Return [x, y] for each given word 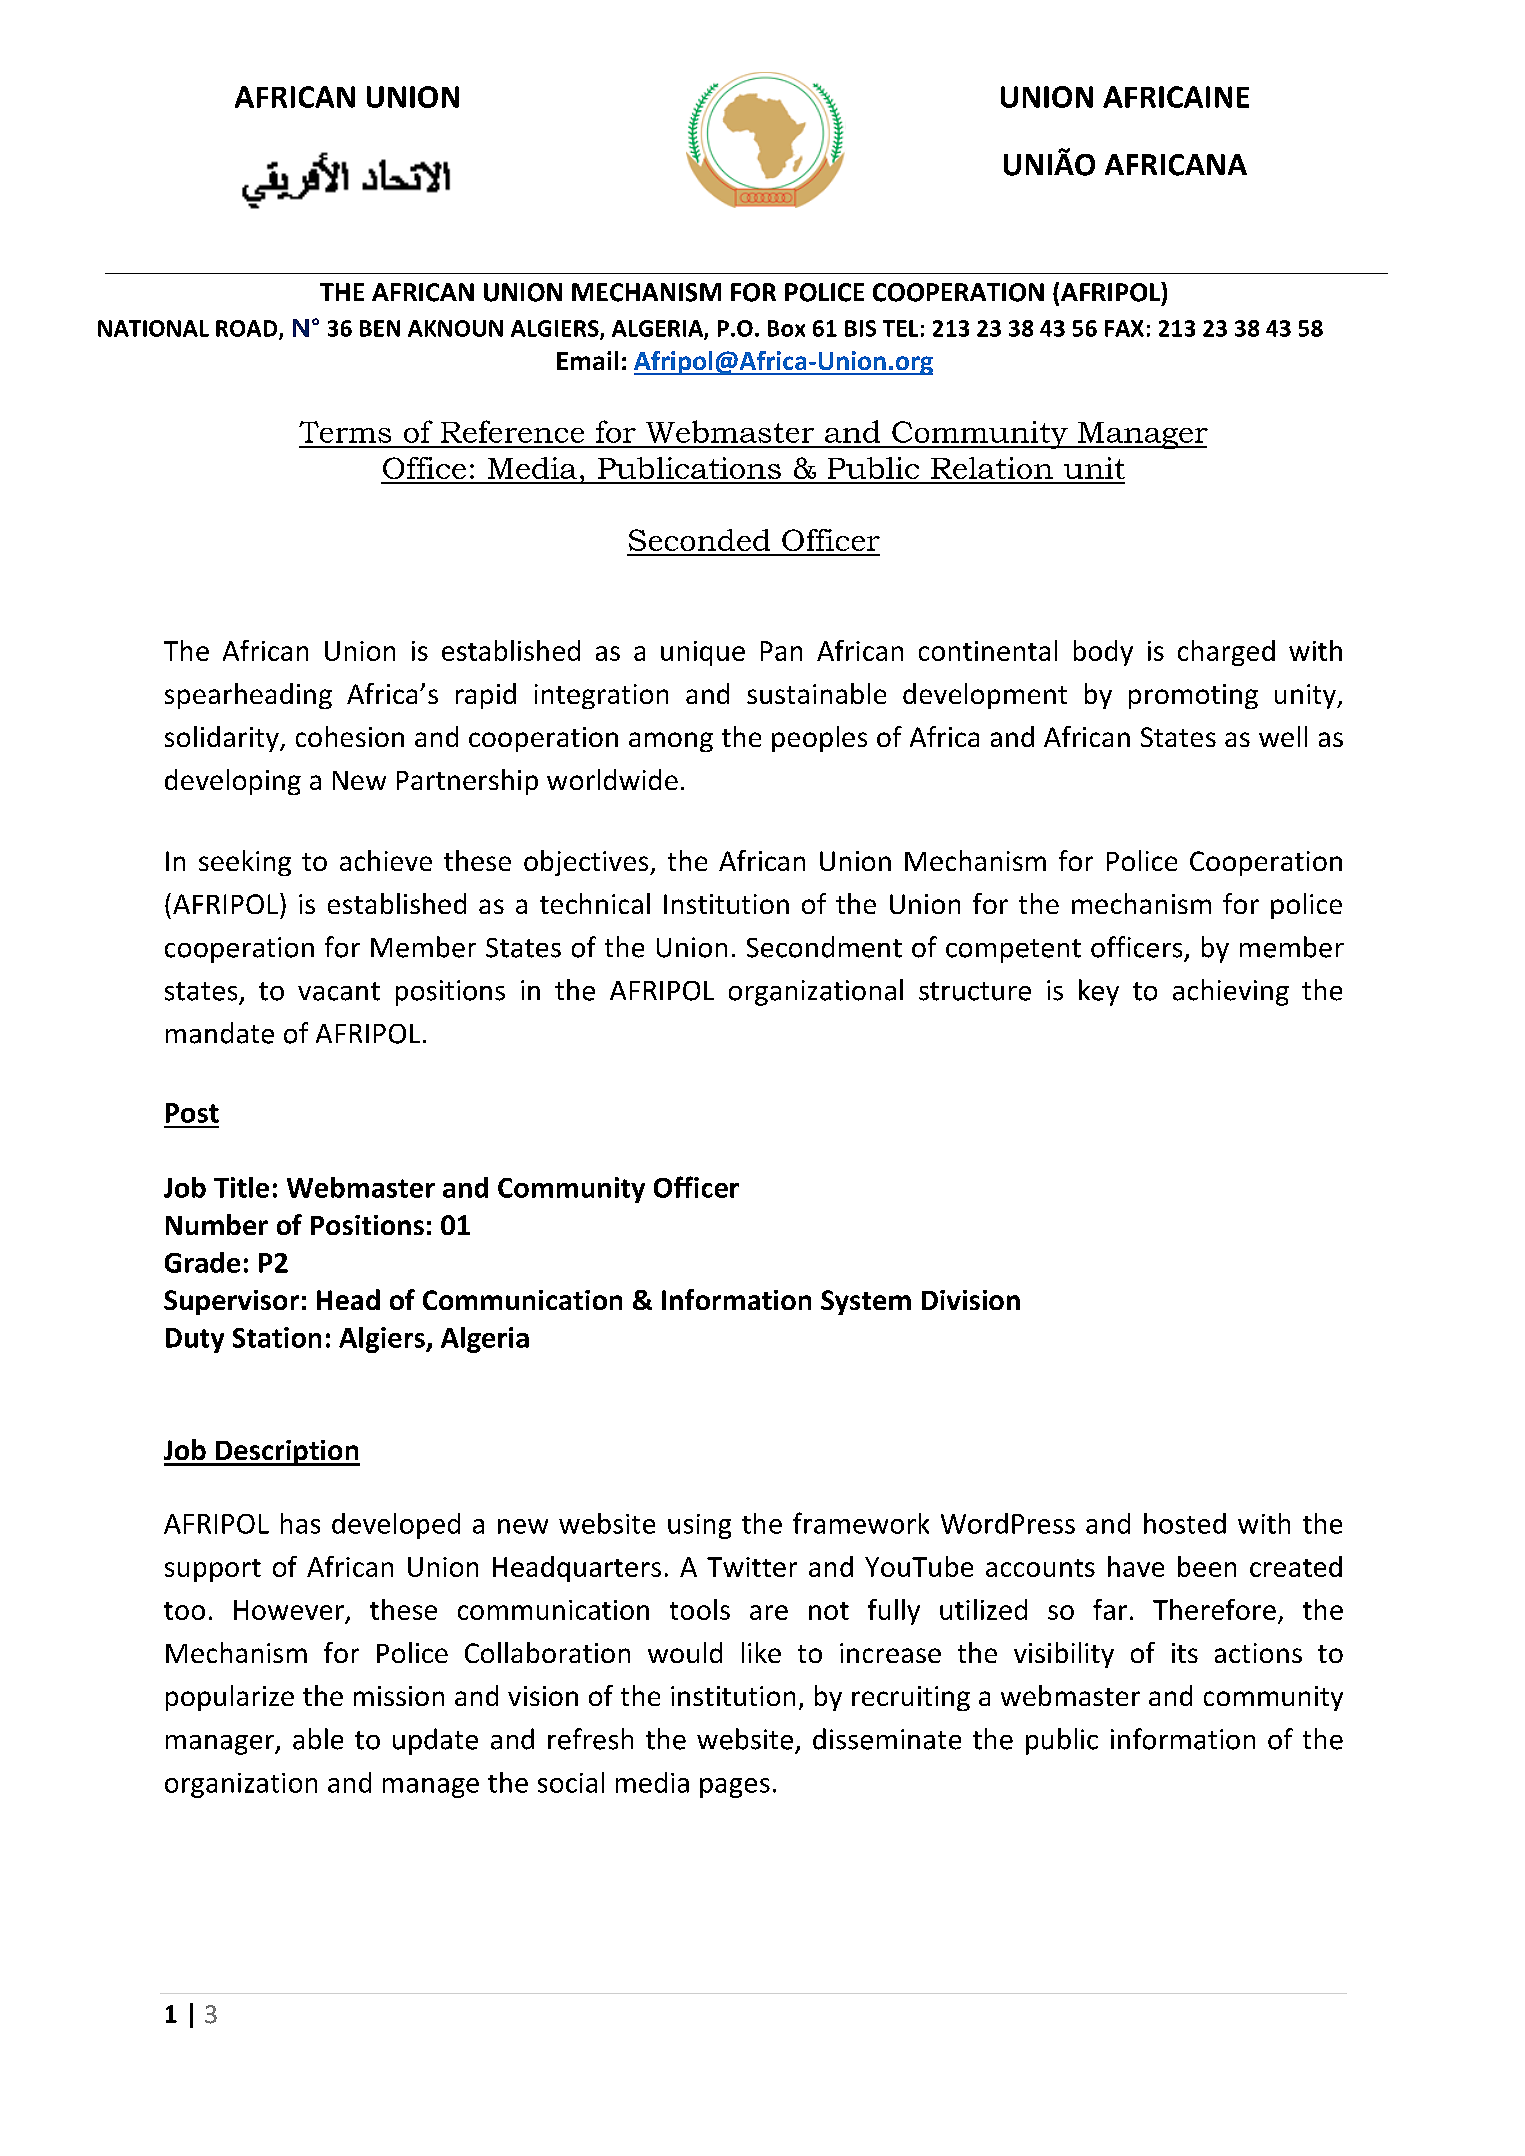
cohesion [350, 736]
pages [735, 1788]
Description [287, 1453]
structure [975, 991]
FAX [1124, 328]
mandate [220, 1033]
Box [786, 328]
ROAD [248, 329]
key [1099, 992]
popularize [230, 1698]
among [671, 742]
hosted [1185, 1523]
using [699, 1526]
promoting [1193, 696]
